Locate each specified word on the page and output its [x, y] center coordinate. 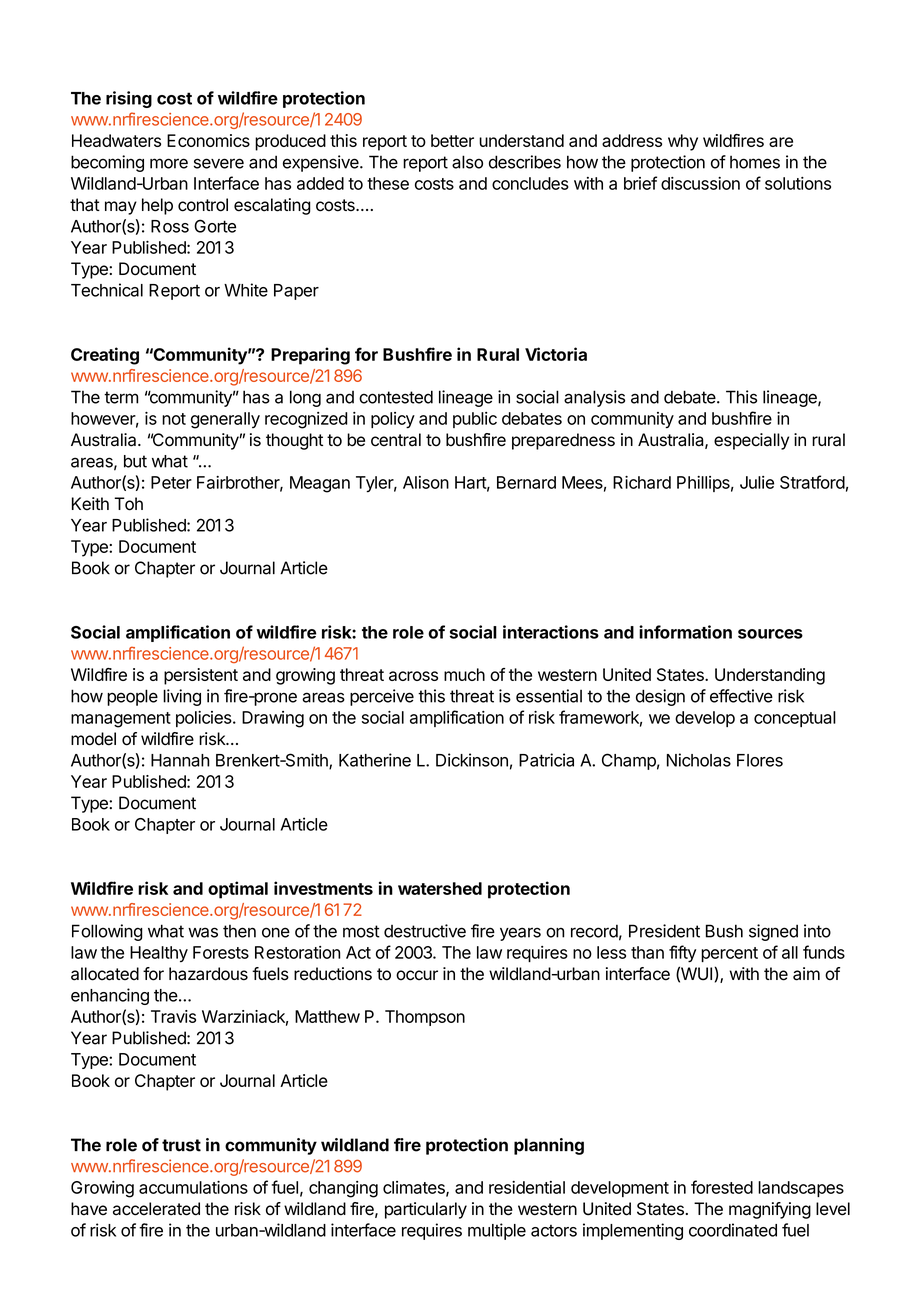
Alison [426, 482]
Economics [208, 140]
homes [755, 162]
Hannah [180, 760]
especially [751, 441]
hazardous [208, 974]
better [452, 140]
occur [417, 975]
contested [396, 397]
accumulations [193, 1187]
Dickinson [472, 760]
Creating [105, 356]
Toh [128, 504]
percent [729, 954]
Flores [760, 760]
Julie [757, 482]
